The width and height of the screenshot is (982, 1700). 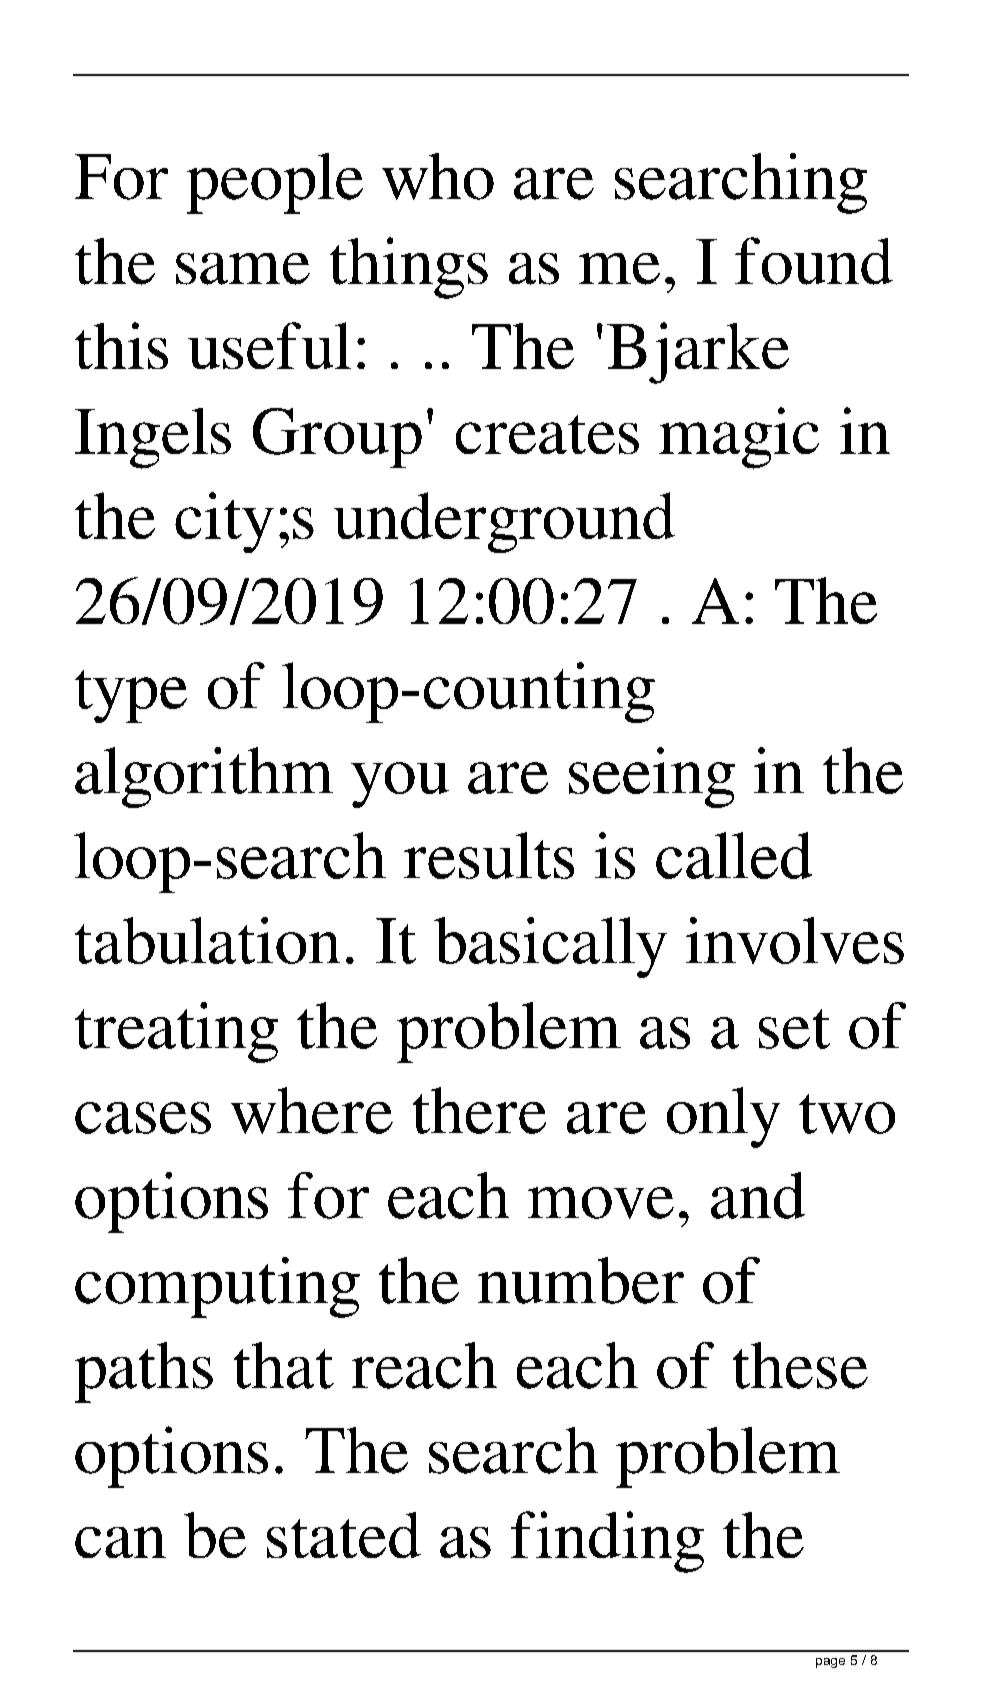 I want to click on can, so click(x=120, y=1542).
